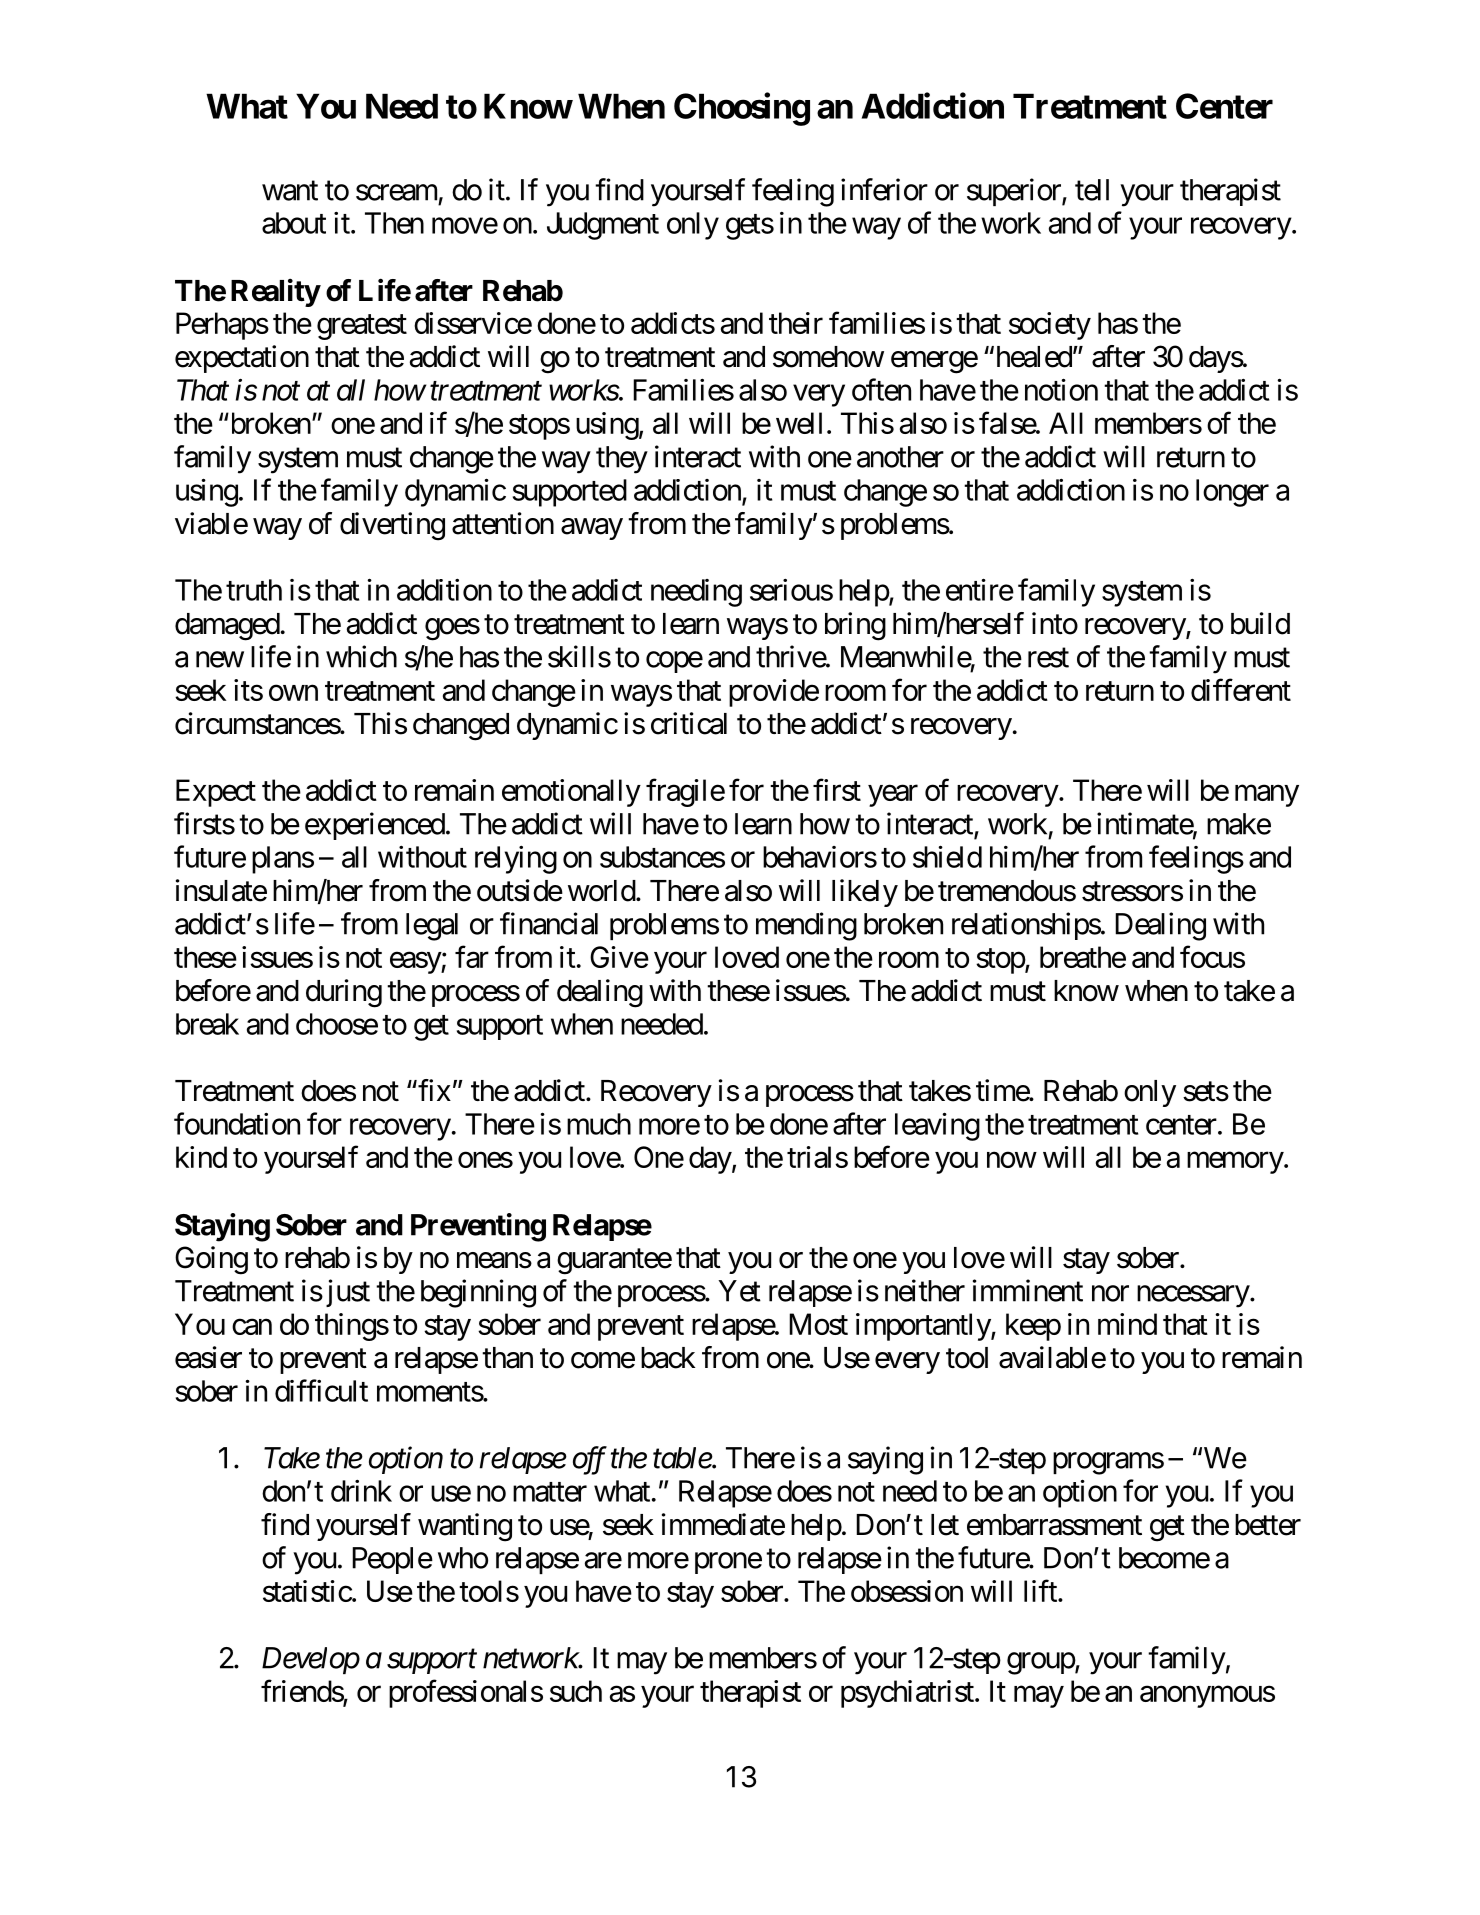  Describe the element at coordinates (294, 223) in the image. I see `about` at that location.
